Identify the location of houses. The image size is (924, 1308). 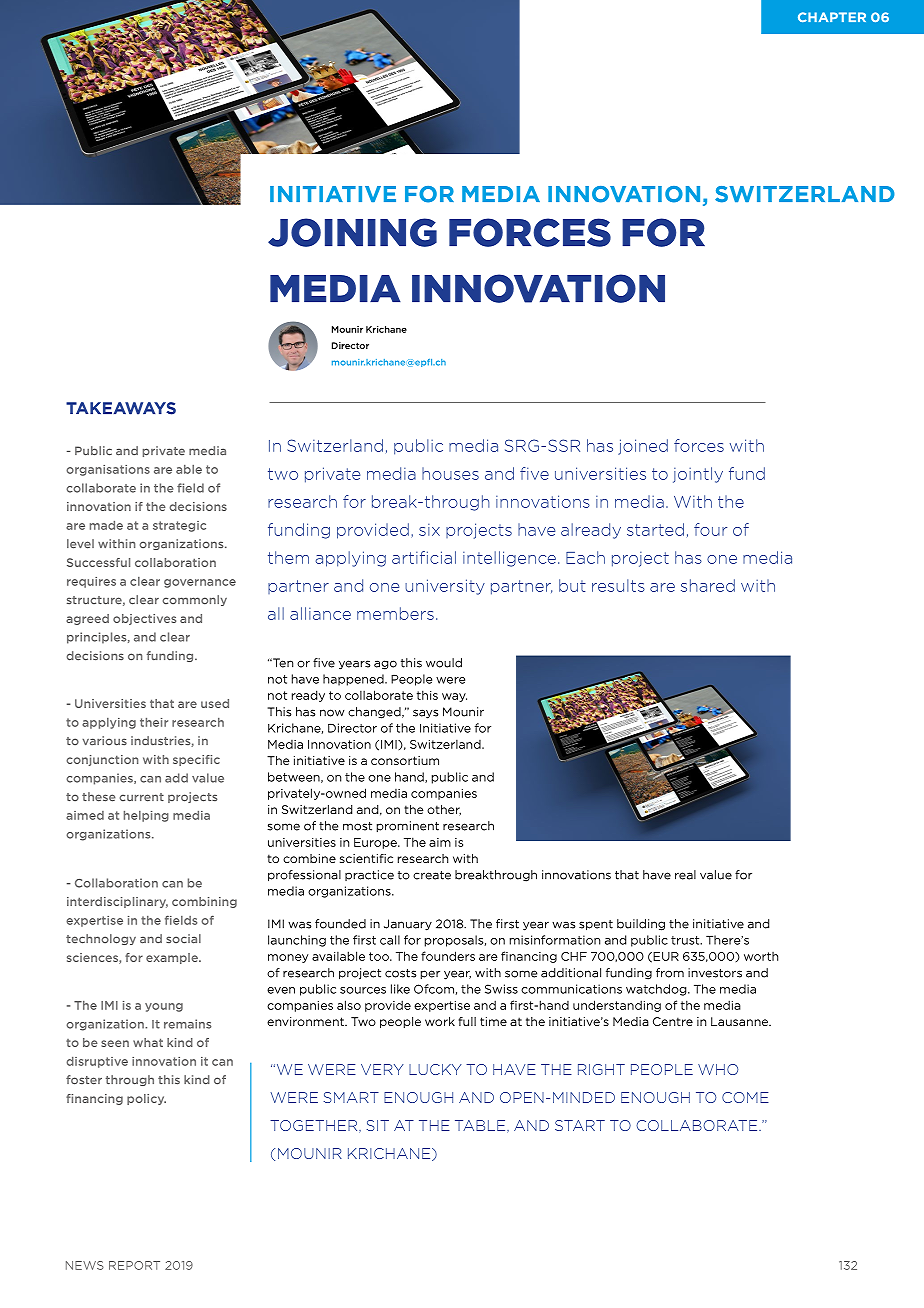
(450, 473).
